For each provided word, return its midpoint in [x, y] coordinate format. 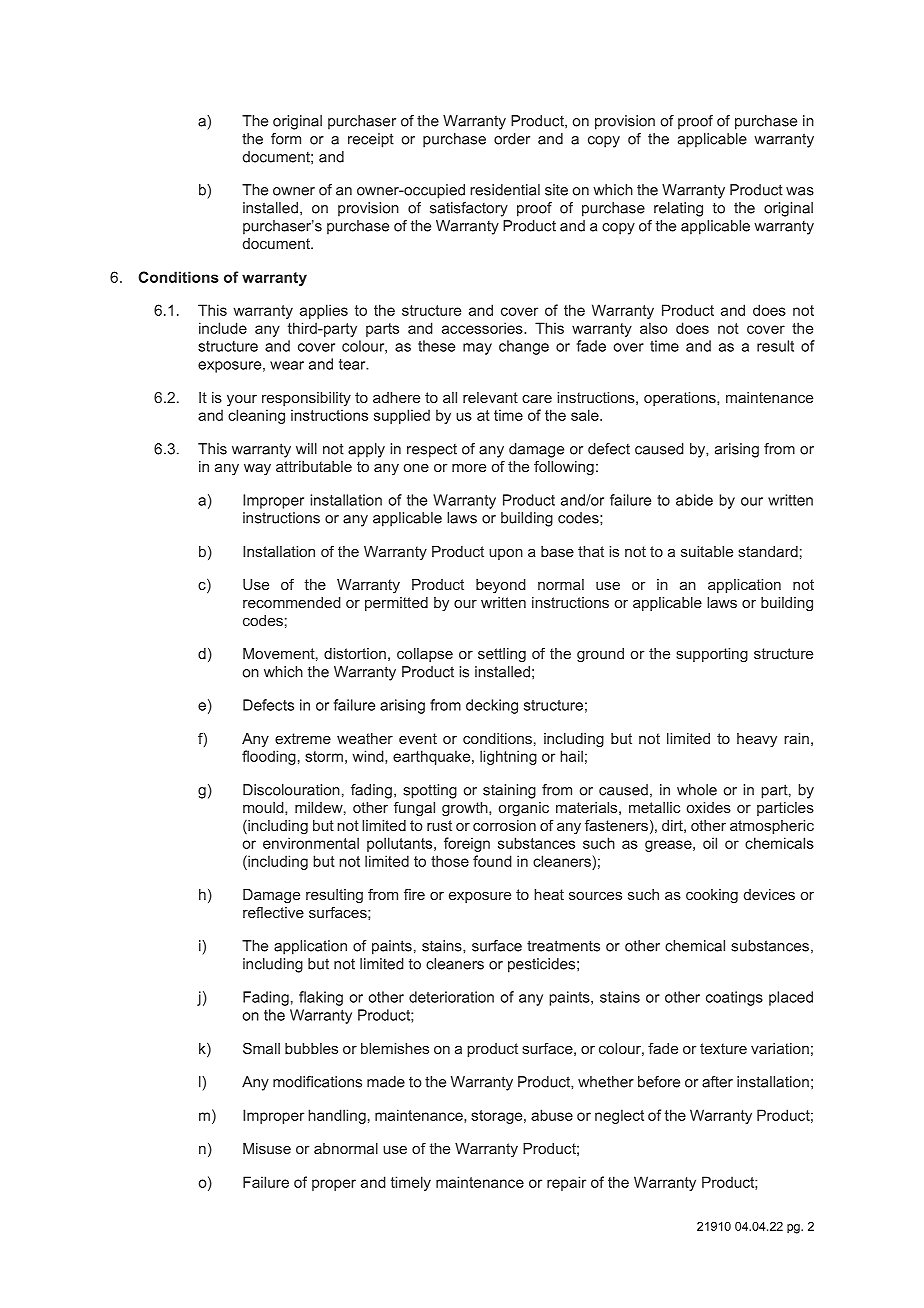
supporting [712, 655]
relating [678, 209]
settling [502, 655]
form [286, 139]
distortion [355, 653]
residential [505, 190]
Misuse [267, 1148]
